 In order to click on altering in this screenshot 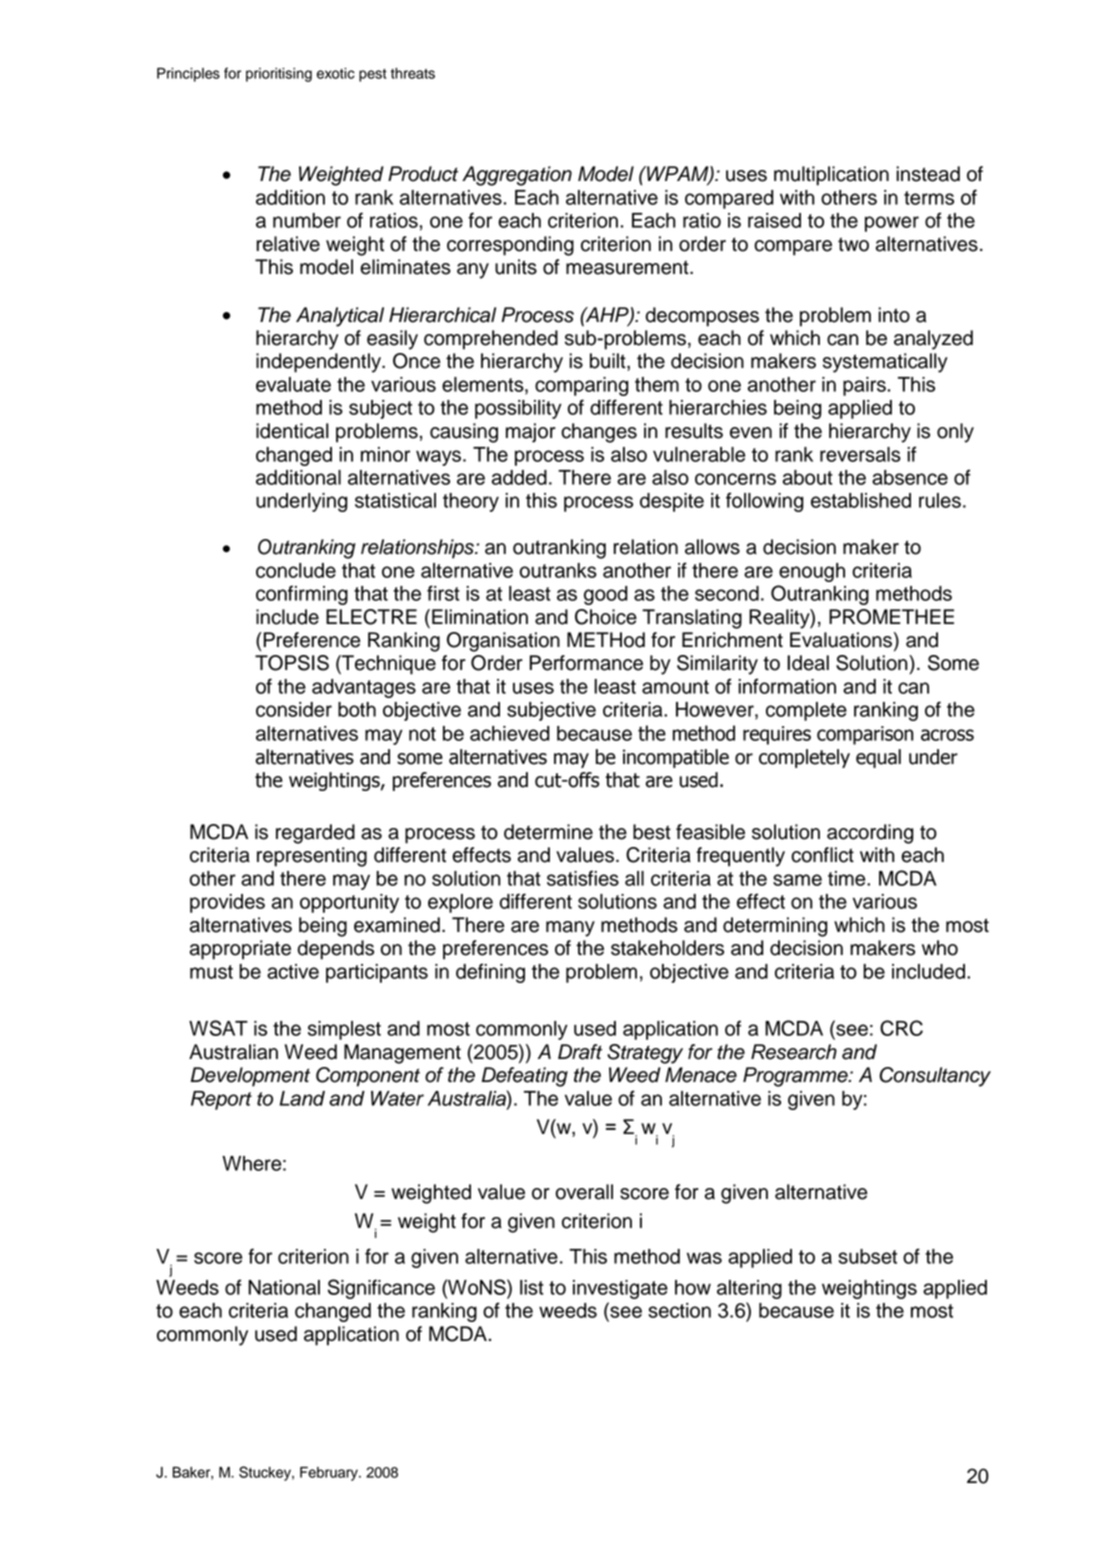, I will do `click(749, 1289)`.
